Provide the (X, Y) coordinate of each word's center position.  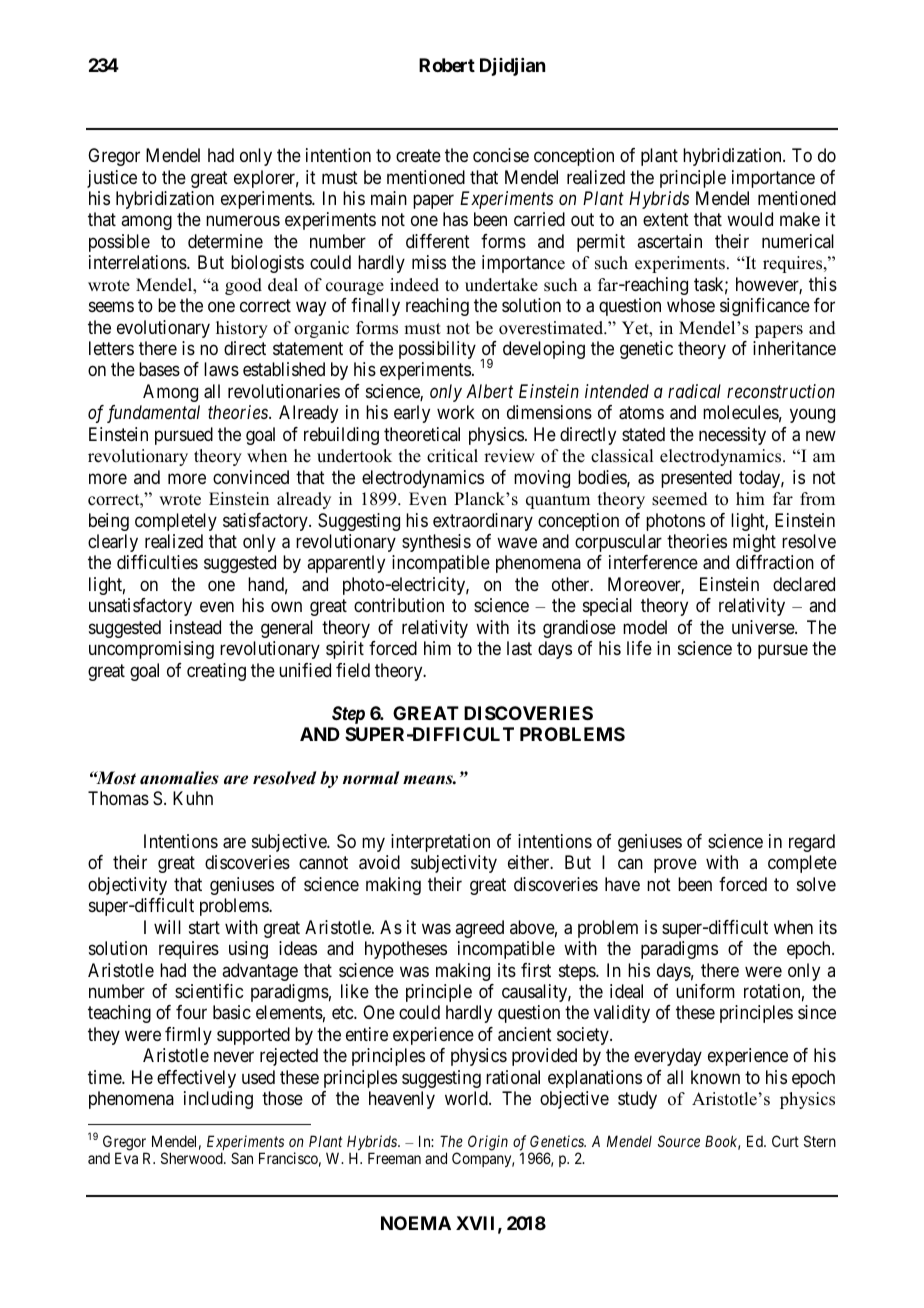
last (519, 648)
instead (195, 627)
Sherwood (193, 1158)
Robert (447, 65)
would (750, 219)
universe (764, 627)
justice (112, 179)
